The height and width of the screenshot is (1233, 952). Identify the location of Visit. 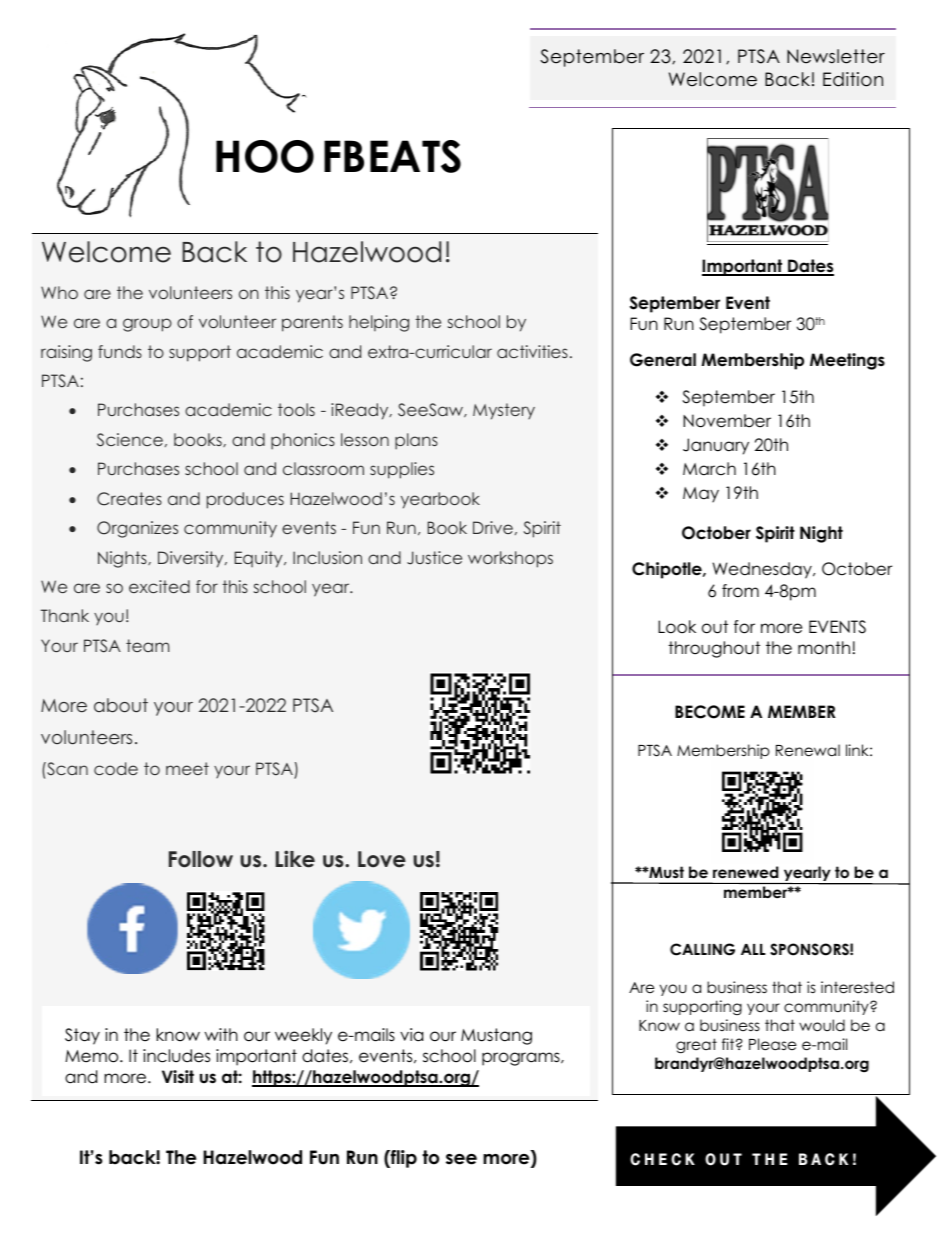
(178, 1077).
